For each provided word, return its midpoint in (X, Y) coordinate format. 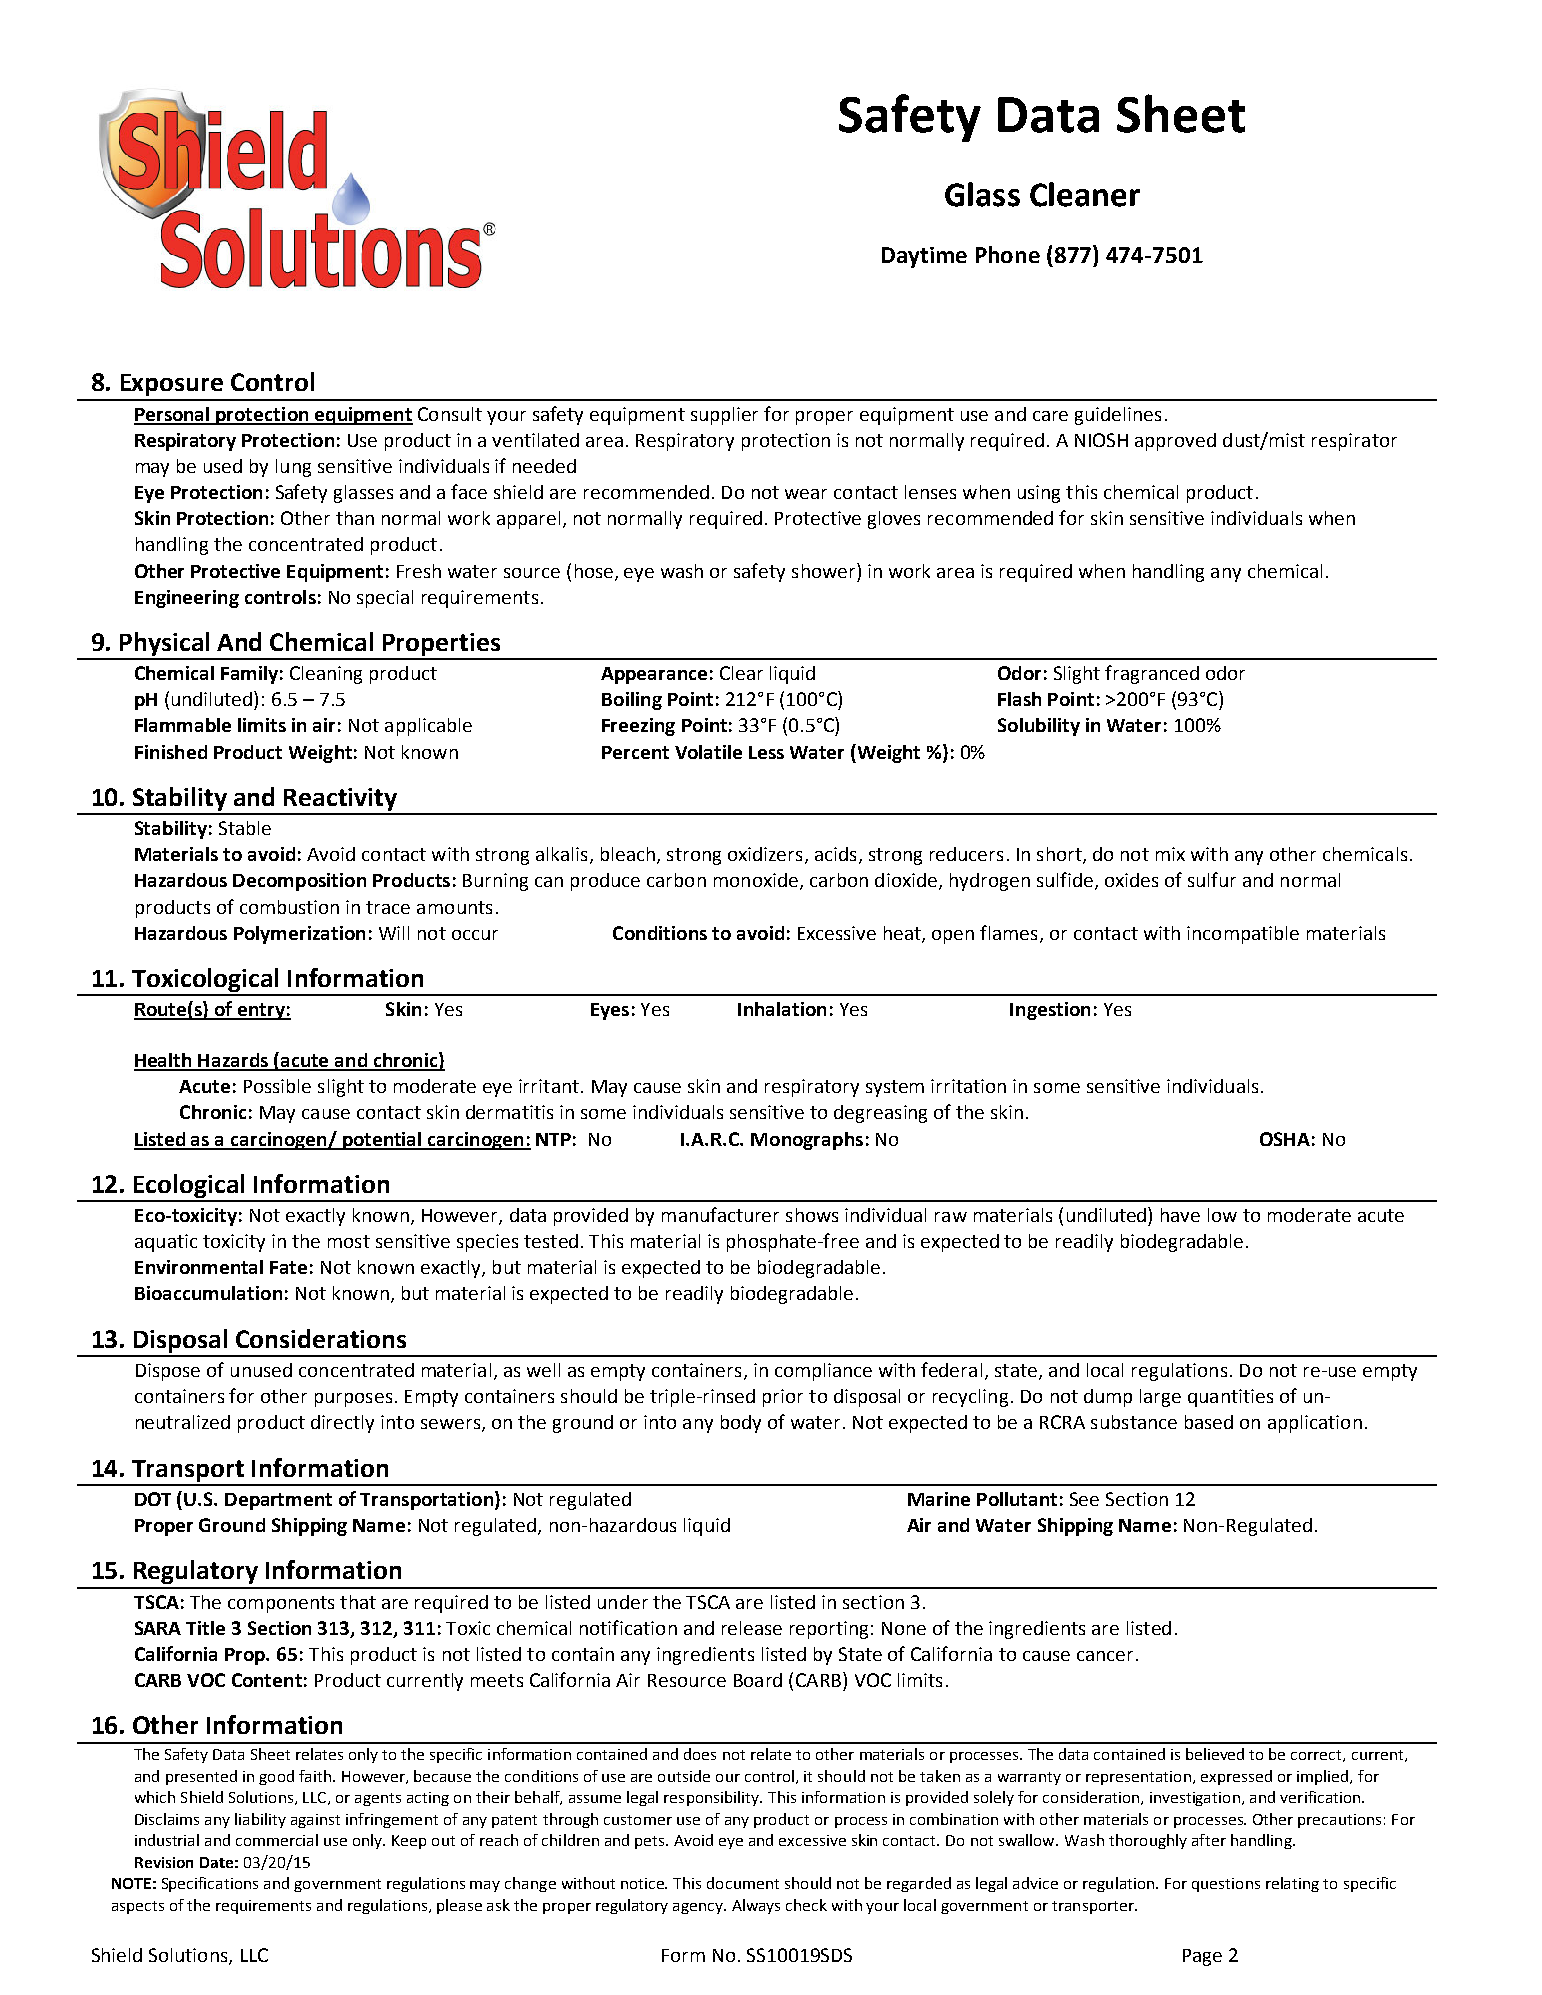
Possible (277, 1086)
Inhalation (782, 1009)
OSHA (1285, 1139)
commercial (277, 1840)
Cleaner (1085, 194)
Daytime (924, 257)
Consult (450, 414)
